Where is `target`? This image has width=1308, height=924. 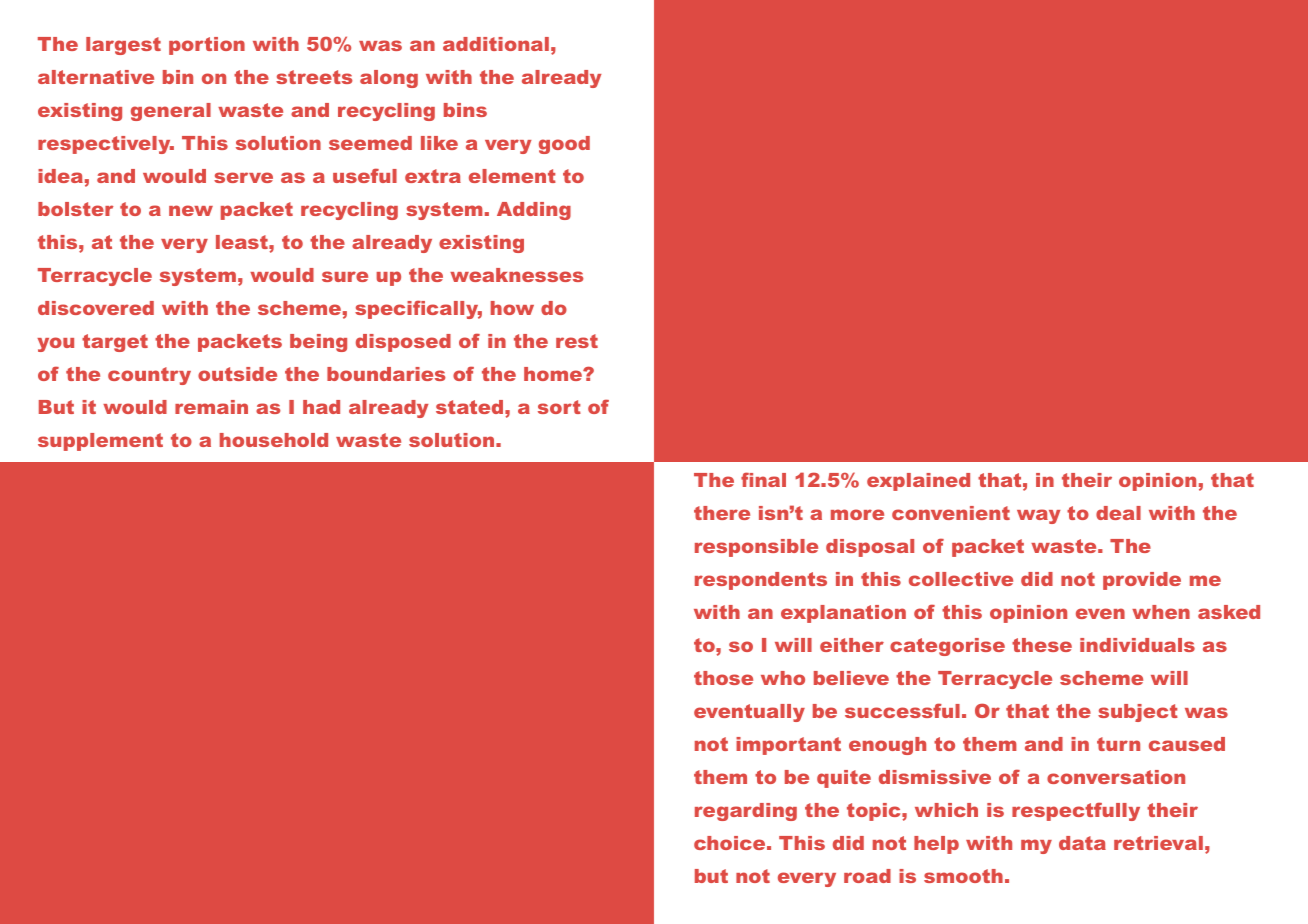
target is located at coordinates (115, 343).
